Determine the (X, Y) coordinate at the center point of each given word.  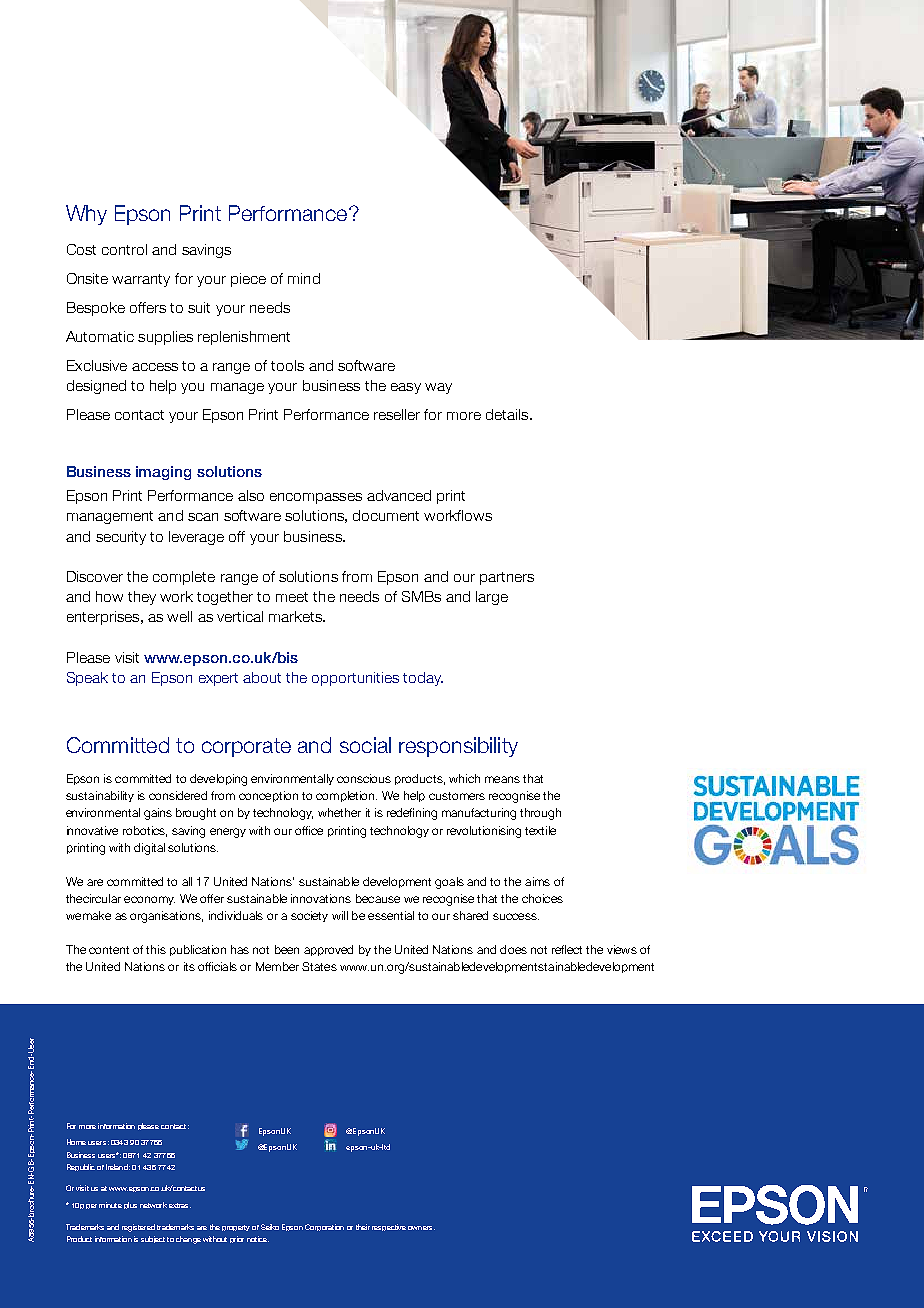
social (365, 745)
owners (421, 1228)
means (502, 779)
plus (130, 1205)
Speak (87, 679)
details (508, 414)
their (363, 1227)
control (124, 249)
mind (304, 278)
